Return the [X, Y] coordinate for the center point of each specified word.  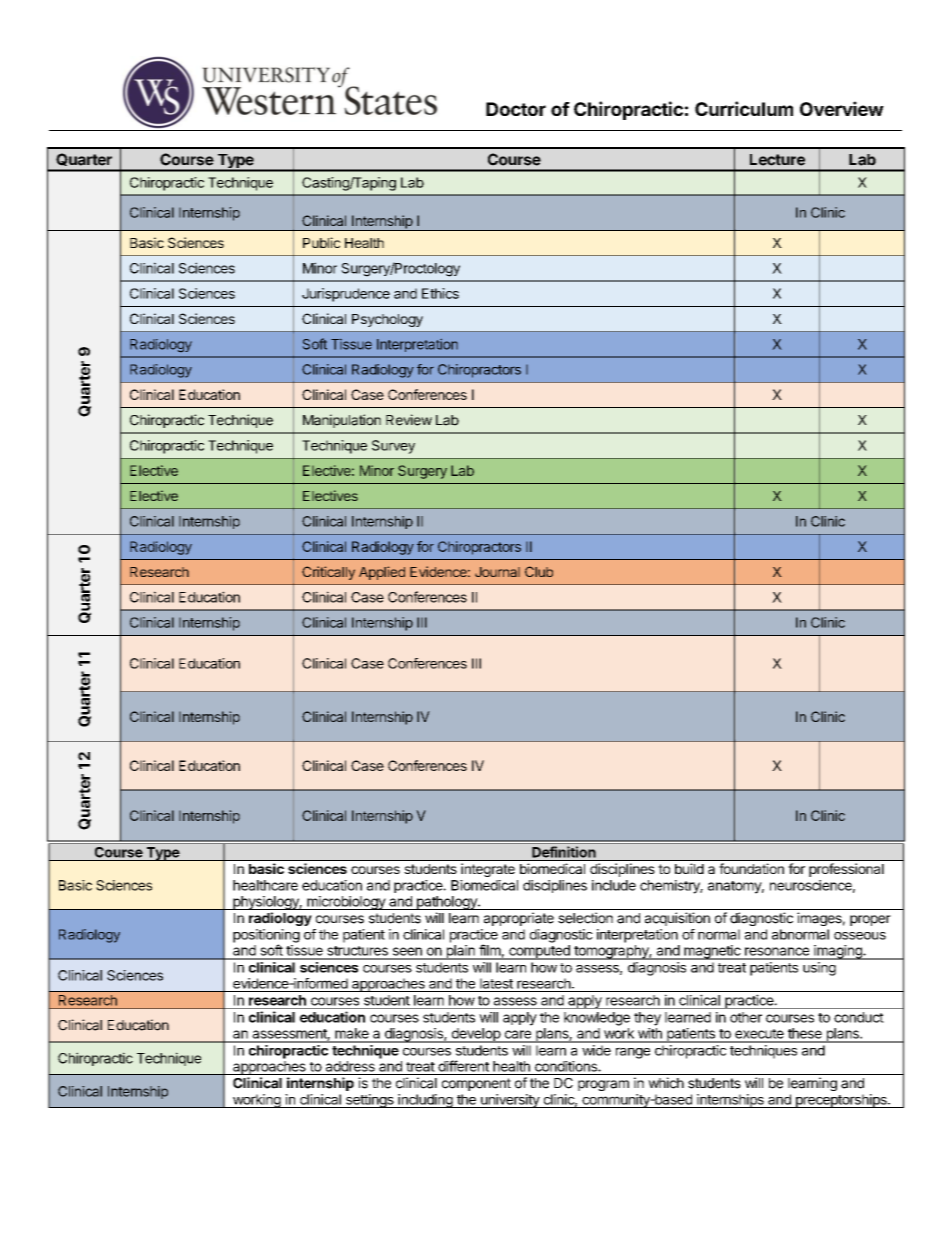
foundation [752, 868]
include [614, 885]
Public [322, 242]
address [350, 1066]
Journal [497, 572]
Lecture [777, 160]
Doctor [516, 109]
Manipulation [342, 421]
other [746, 1017]
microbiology [346, 903]
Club [539, 571]
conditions [567, 1066]
